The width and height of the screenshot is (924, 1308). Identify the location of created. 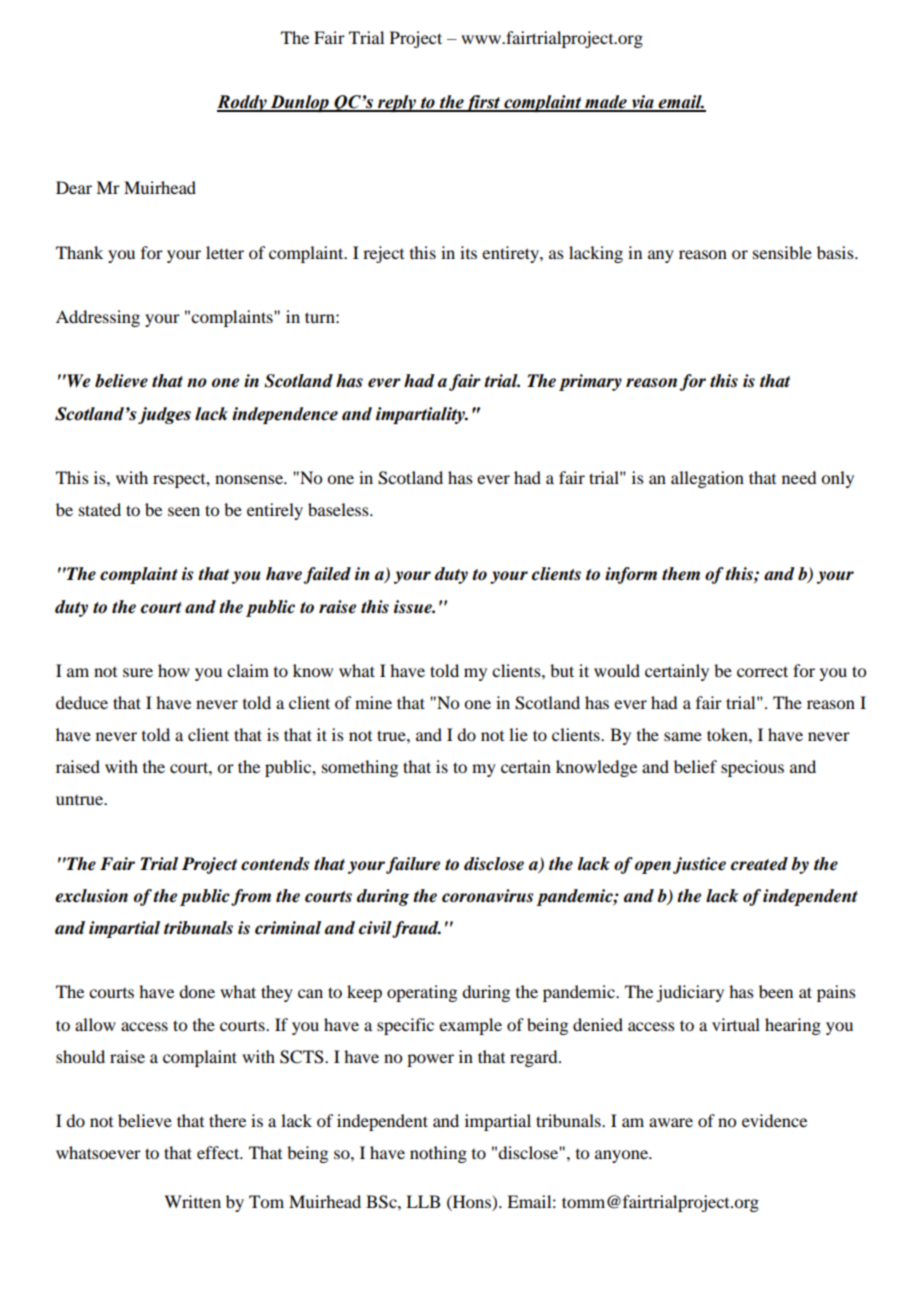
(759, 864).
